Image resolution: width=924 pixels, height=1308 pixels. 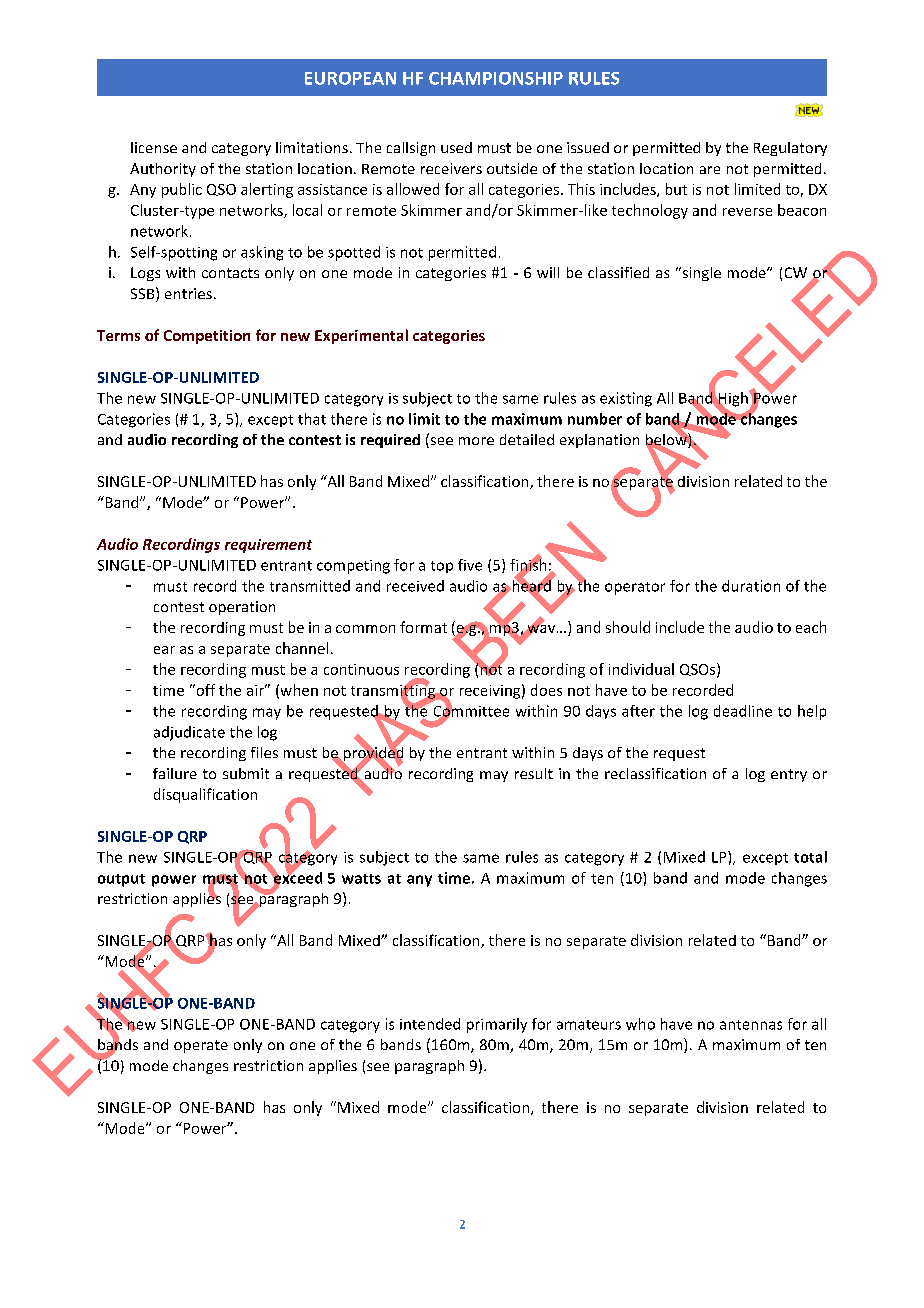 What do you see at coordinates (189, 733) in the page?
I see `adjudicate` at bounding box center [189, 733].
